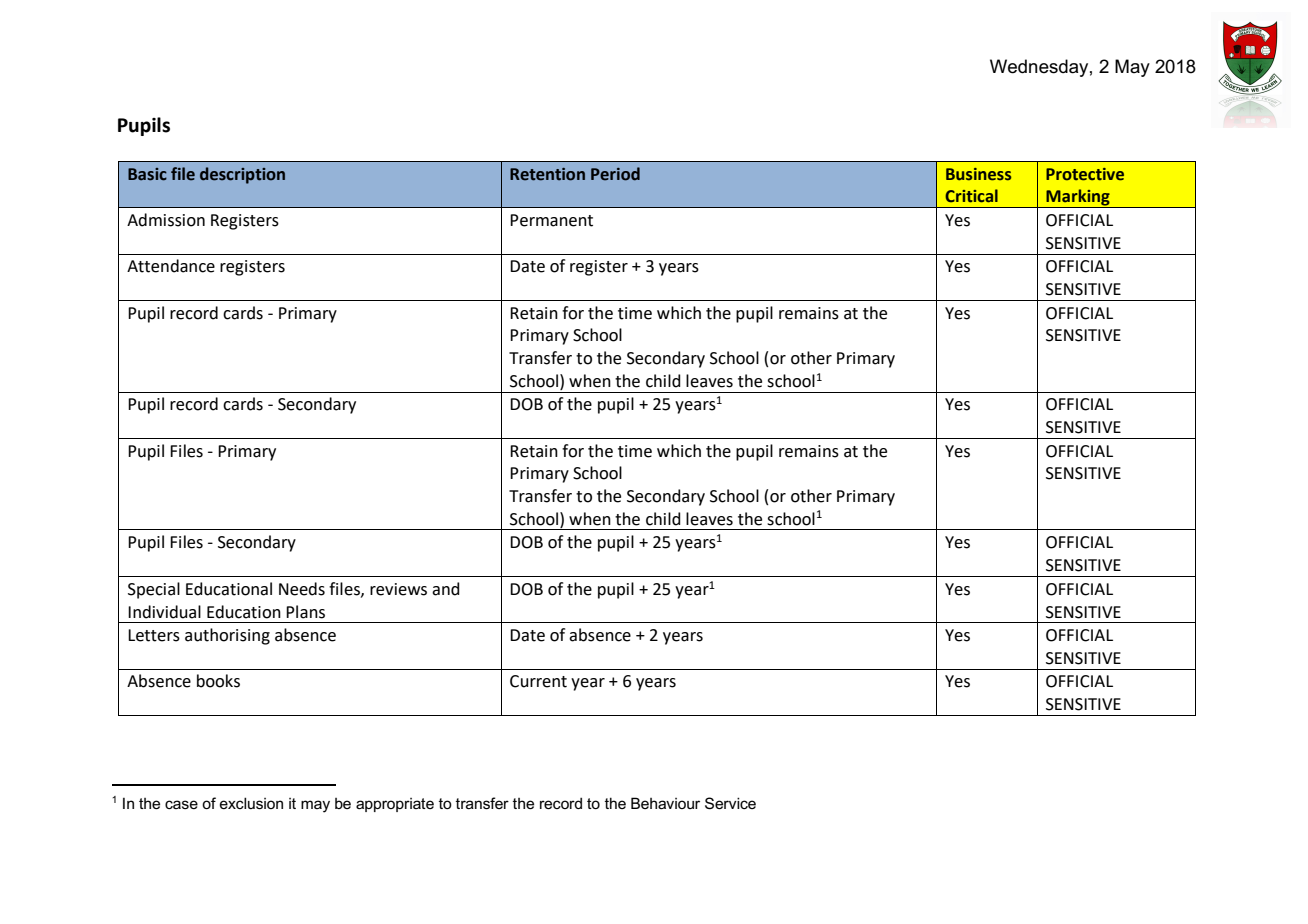  What do you see at coordinates (242, 175) in the image?
I see `description` at bounding box center [242, 175].
